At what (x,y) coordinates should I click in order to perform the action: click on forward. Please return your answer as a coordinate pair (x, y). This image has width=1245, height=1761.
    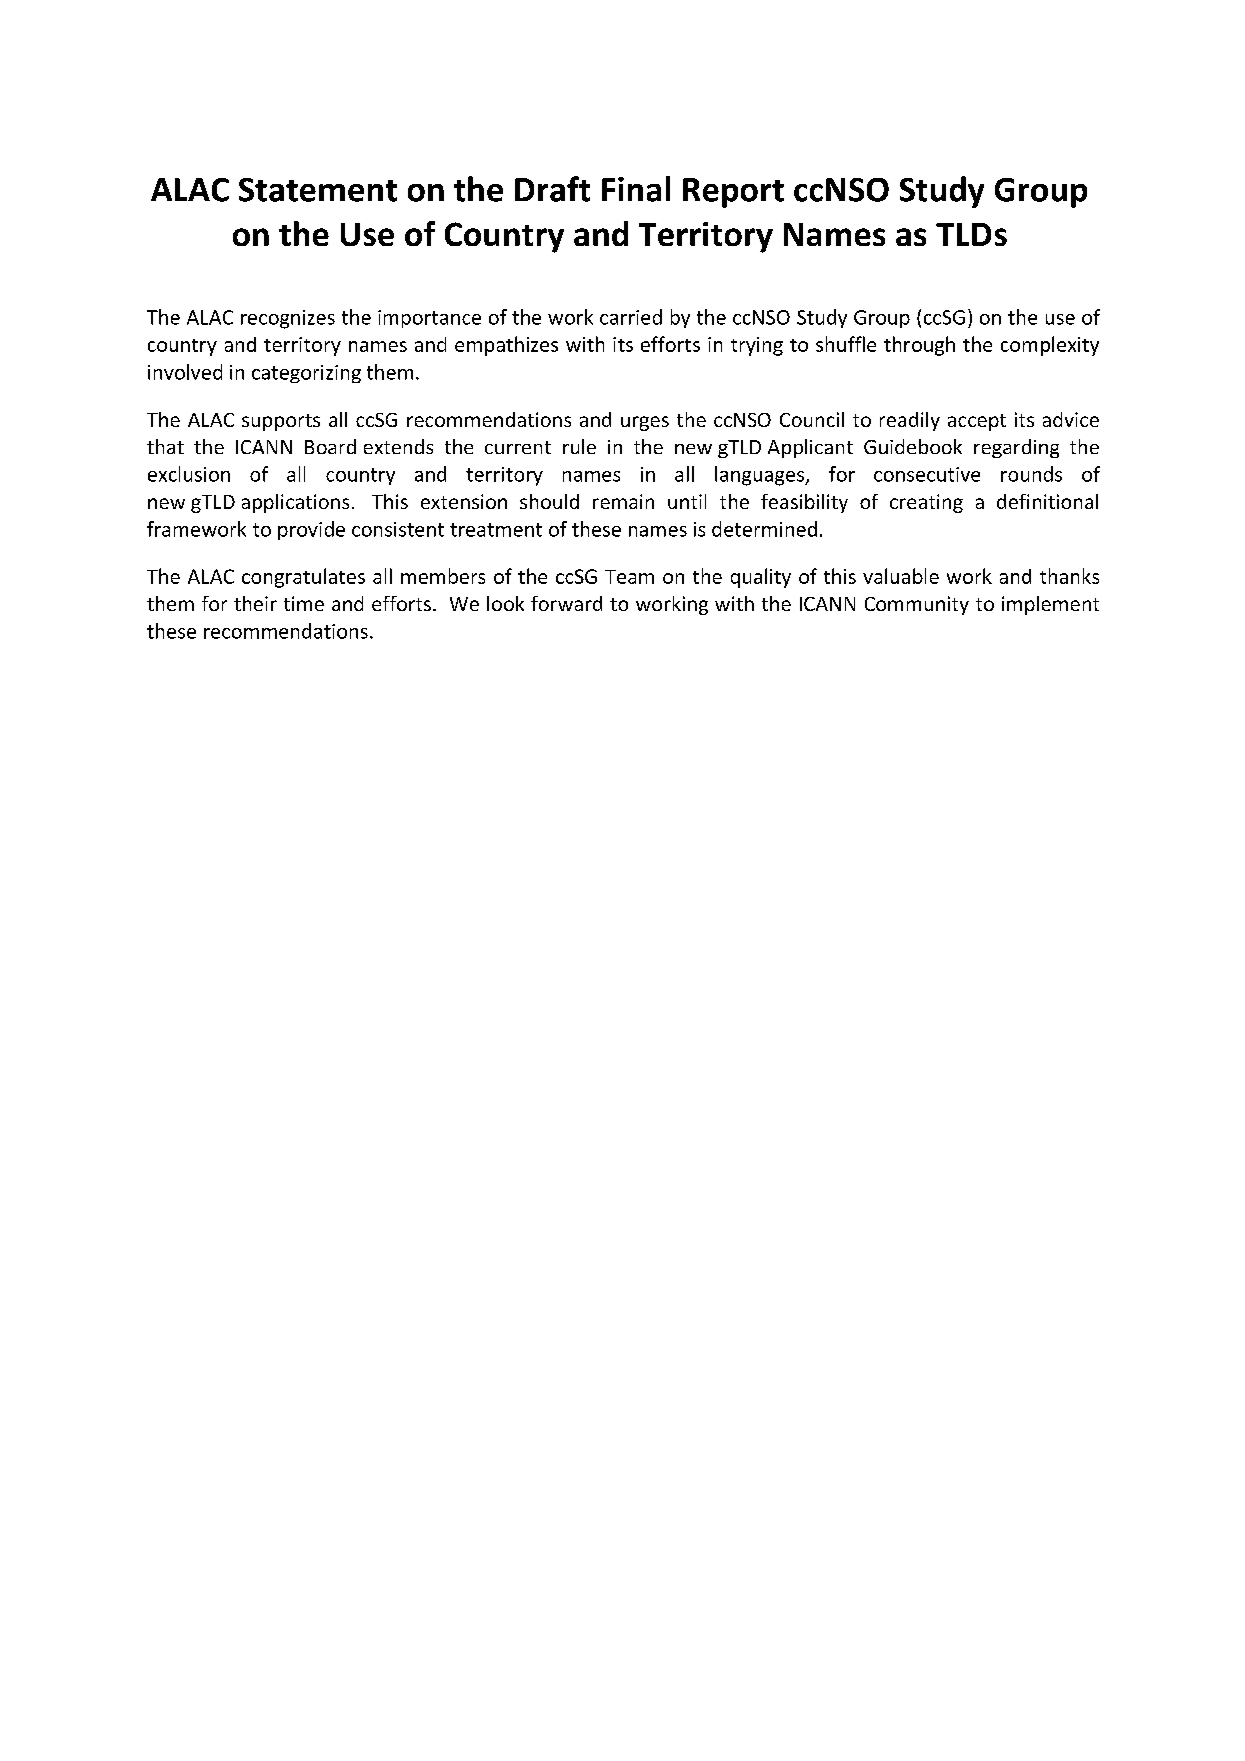
    Looking at the image, I should click on (566, 603).
